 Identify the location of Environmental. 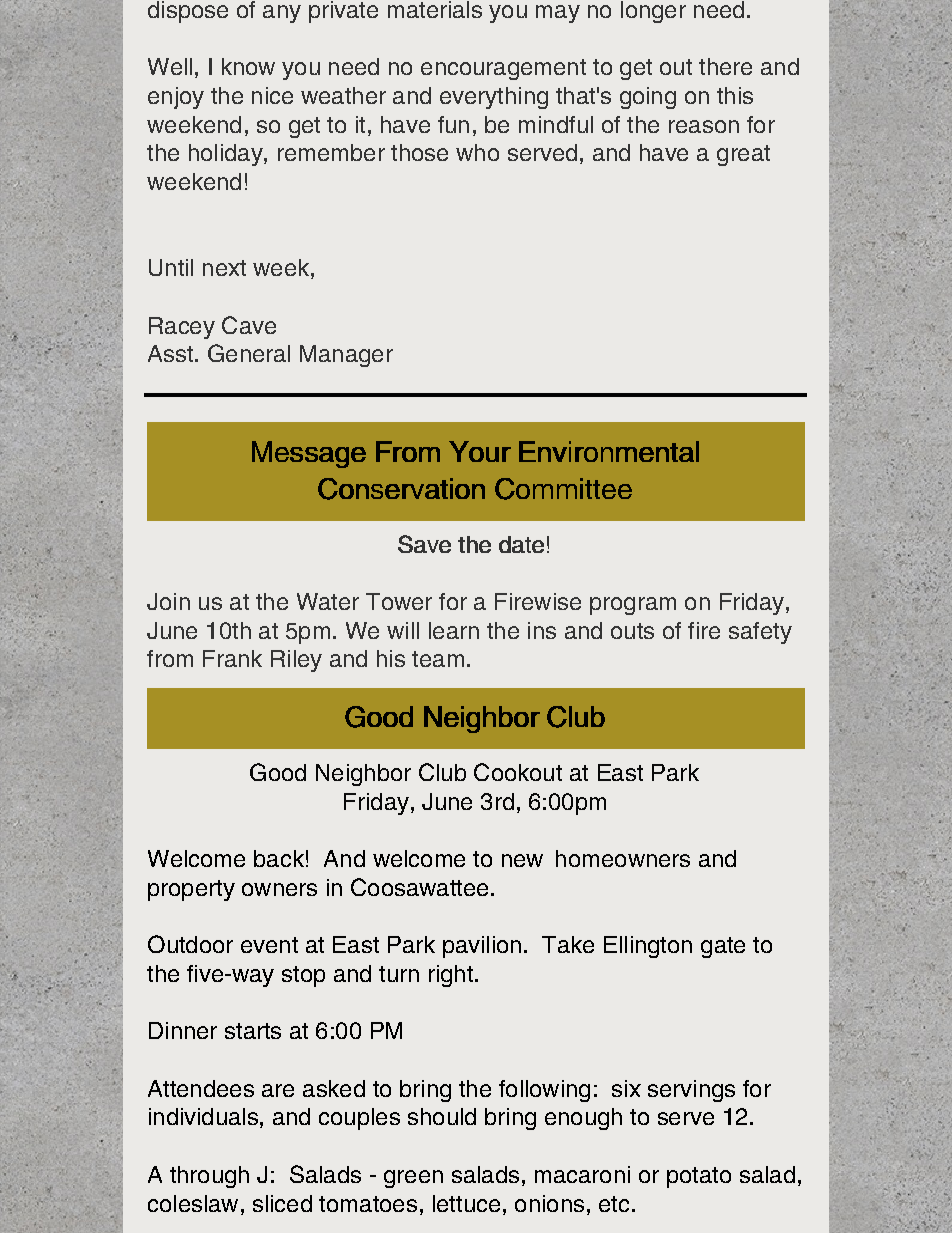
(609, 451).
